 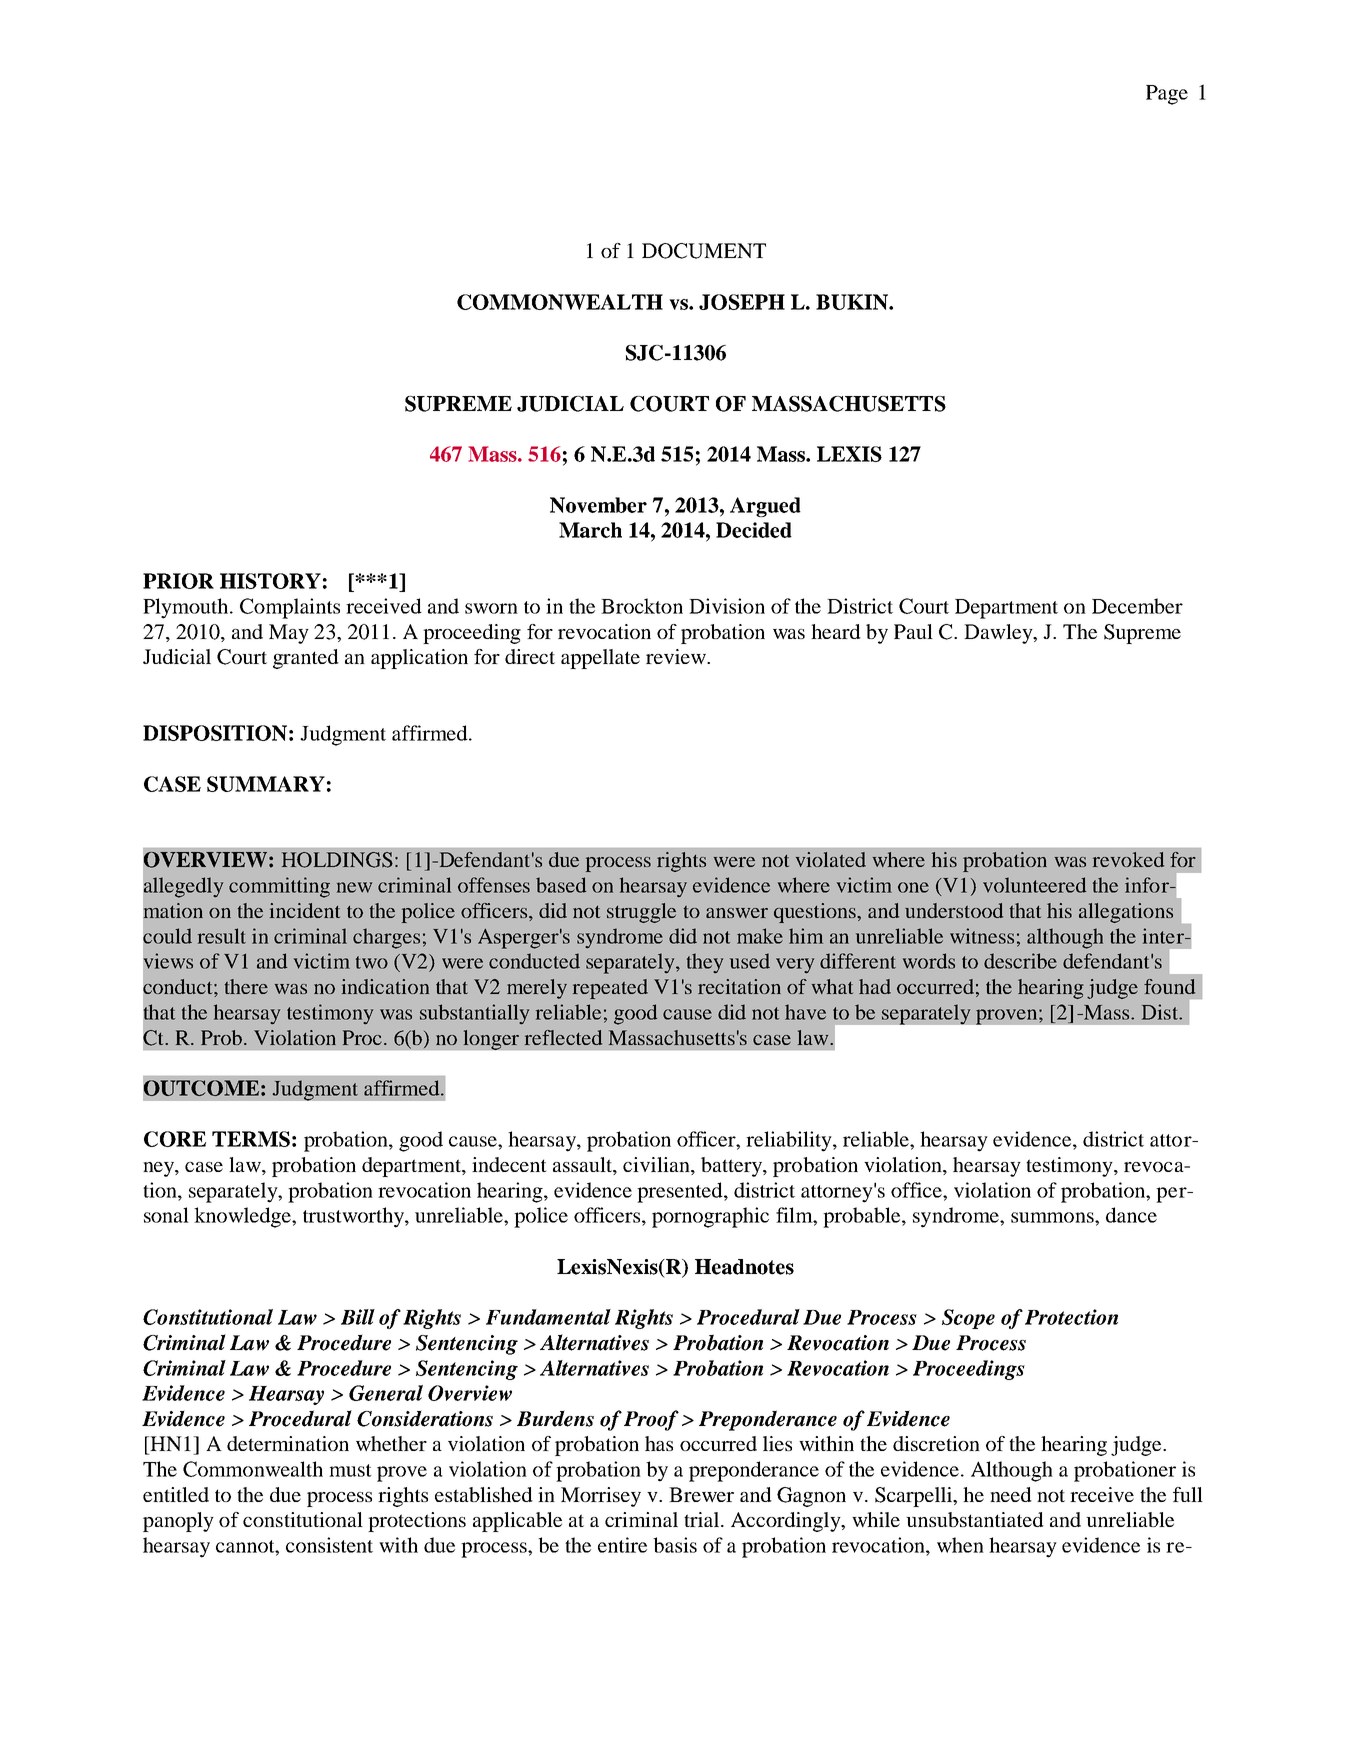 What do you see at coordinates (266, 784) in the screenshot?
I see `SUMMARY` at bounding box center [266, 784].
